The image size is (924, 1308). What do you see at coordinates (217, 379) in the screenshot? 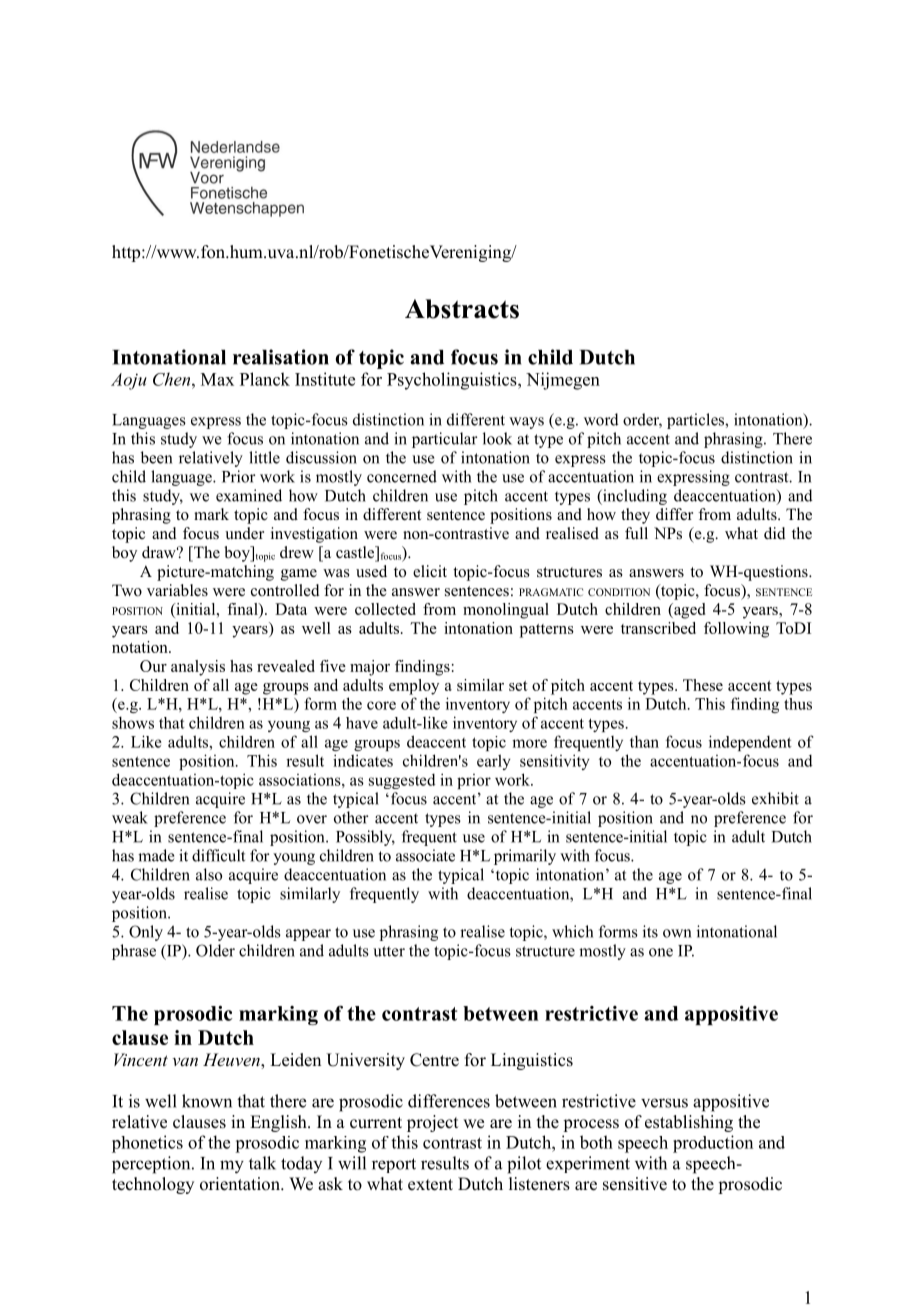
I see `Max` at bounding box center [217, 379].
